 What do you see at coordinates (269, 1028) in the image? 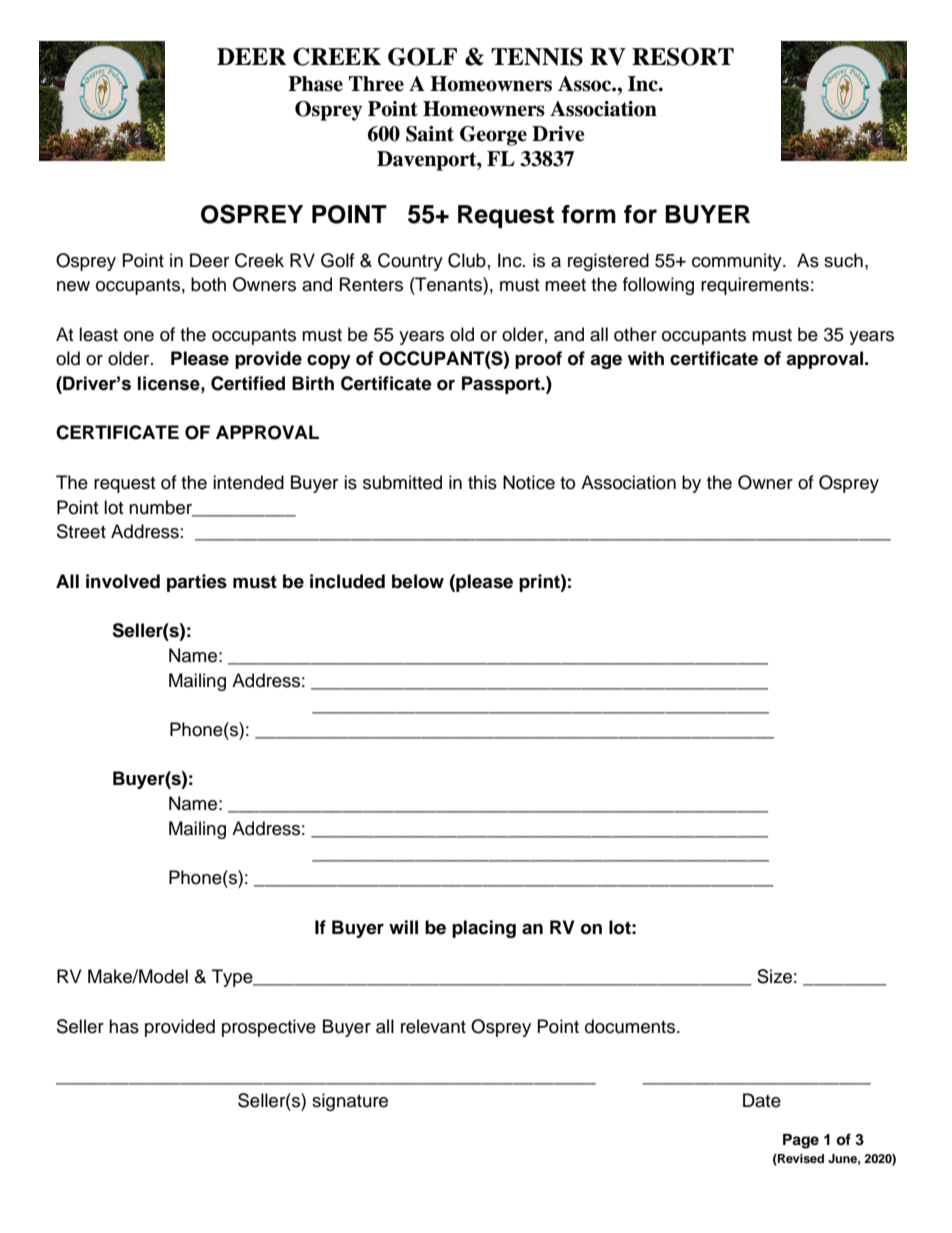
I see `prospective` at bounding box center [269, 1028].
